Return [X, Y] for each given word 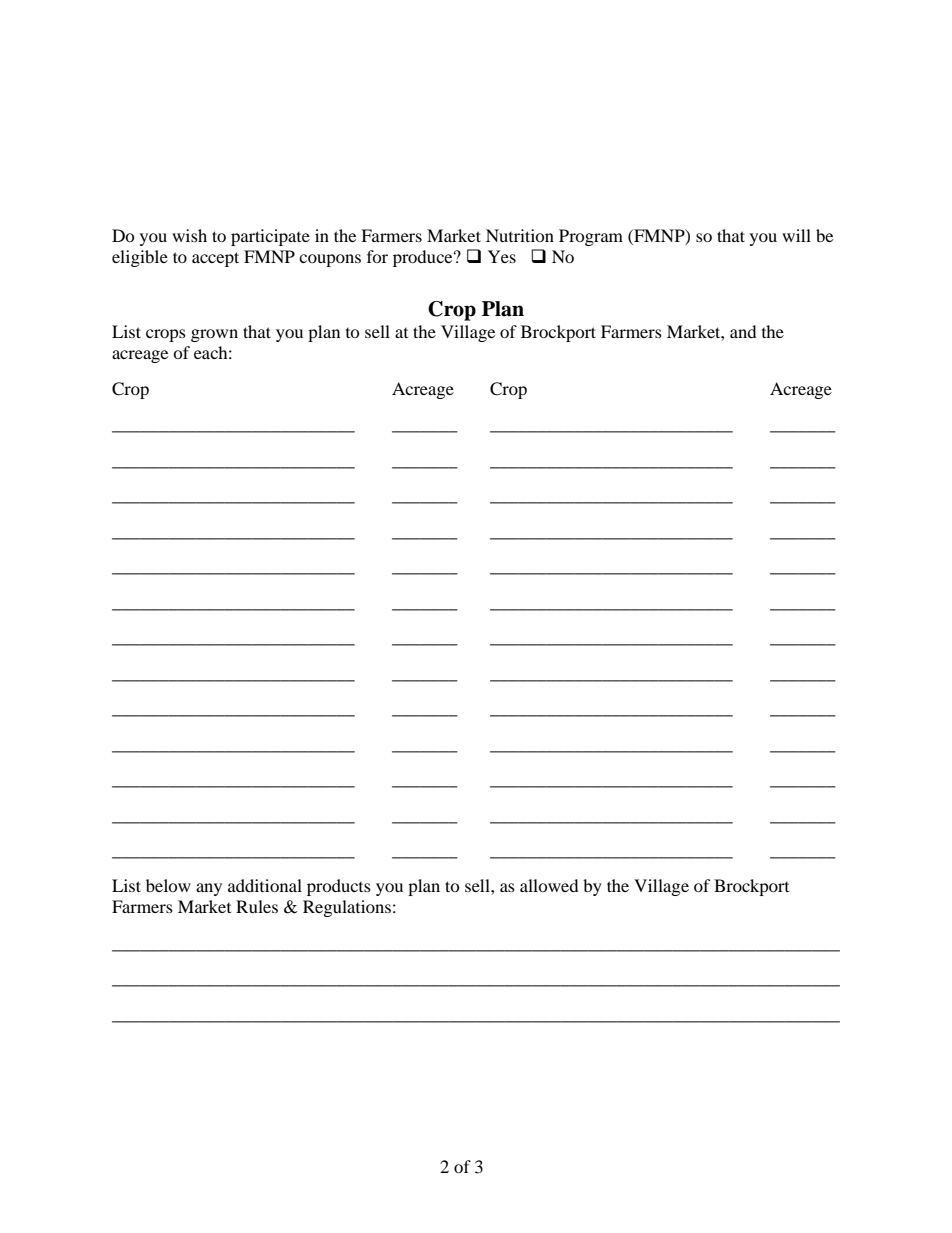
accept [215, 259]
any [209, 889]
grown [214, 335]
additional [265, 885]
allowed [549, 885]
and [743, 331]
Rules [257, 906]
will [796, 235]
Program [591, 237]
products [339, 887]
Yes [502, 256]
